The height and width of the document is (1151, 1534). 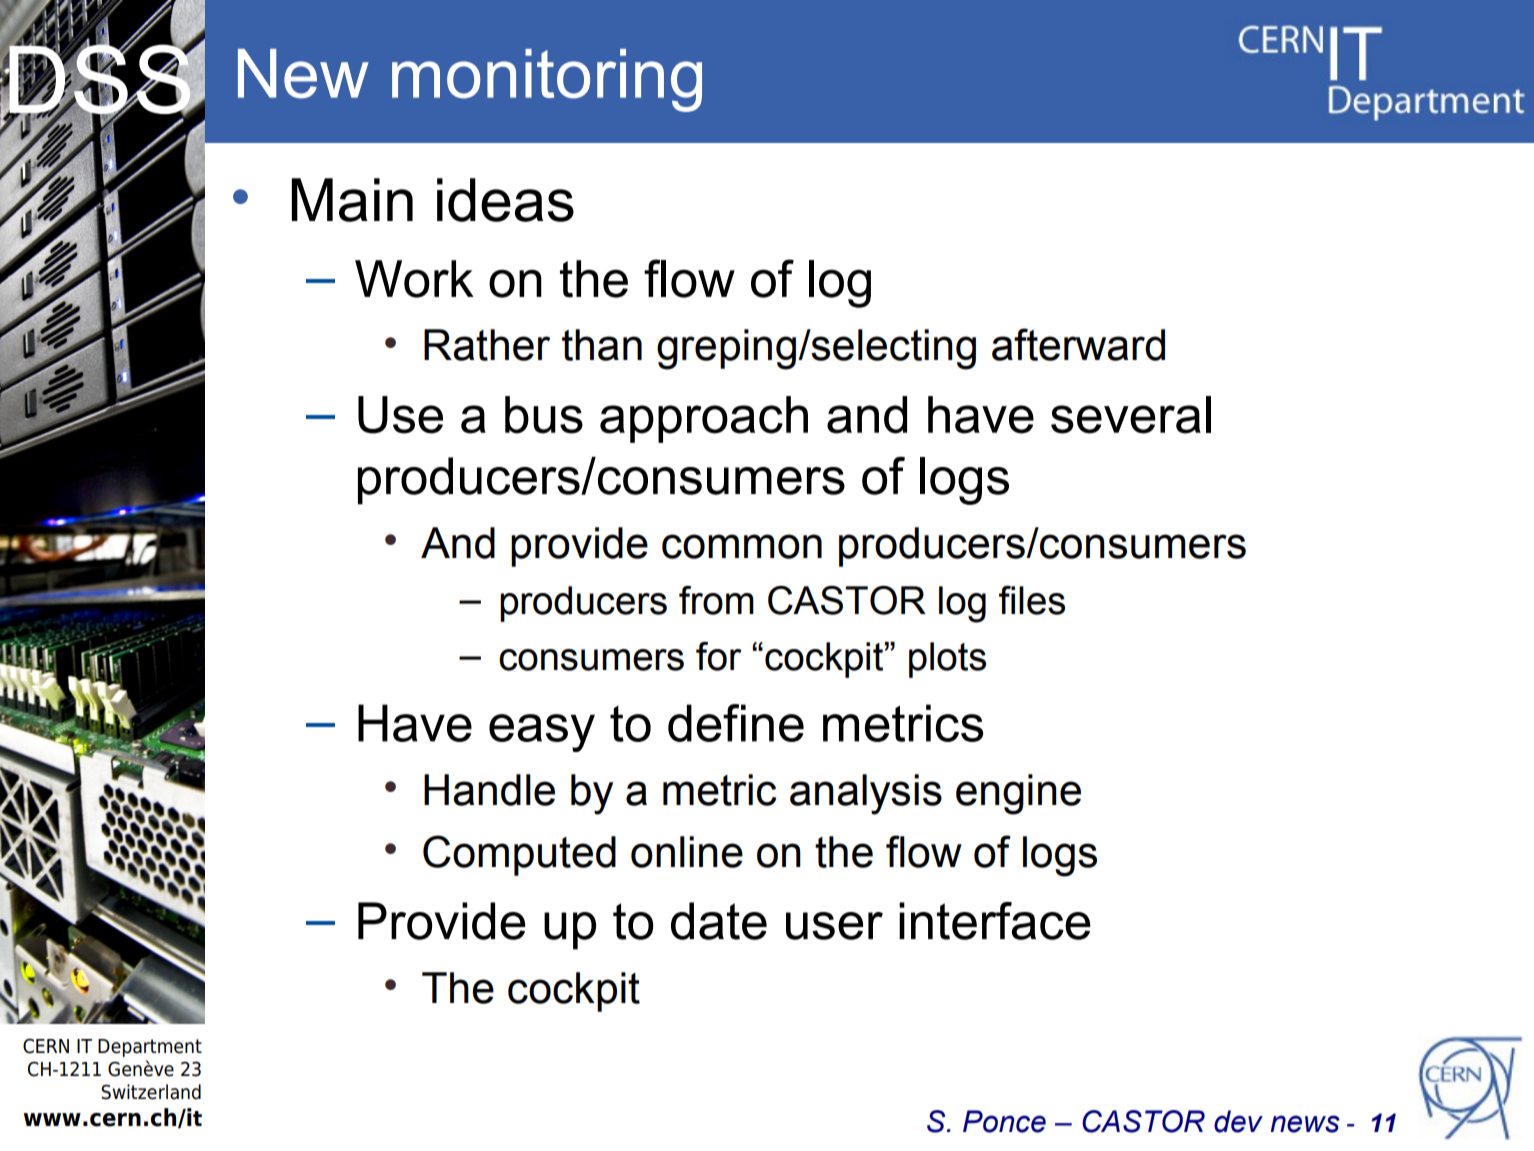 I want to click on monitoring, so click(x=547, y=80).
